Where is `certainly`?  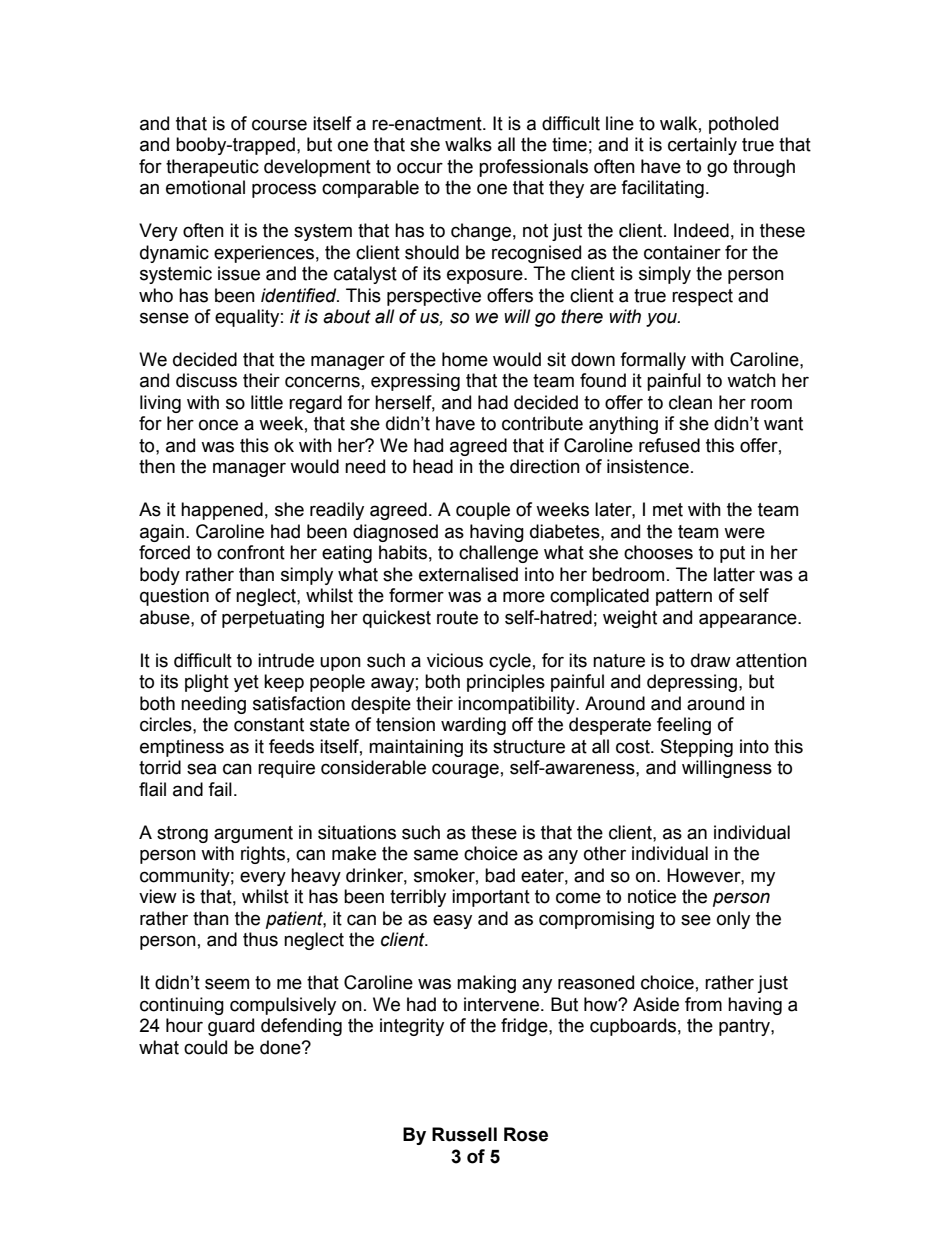 certainly is located at coordinates (702, 146).
